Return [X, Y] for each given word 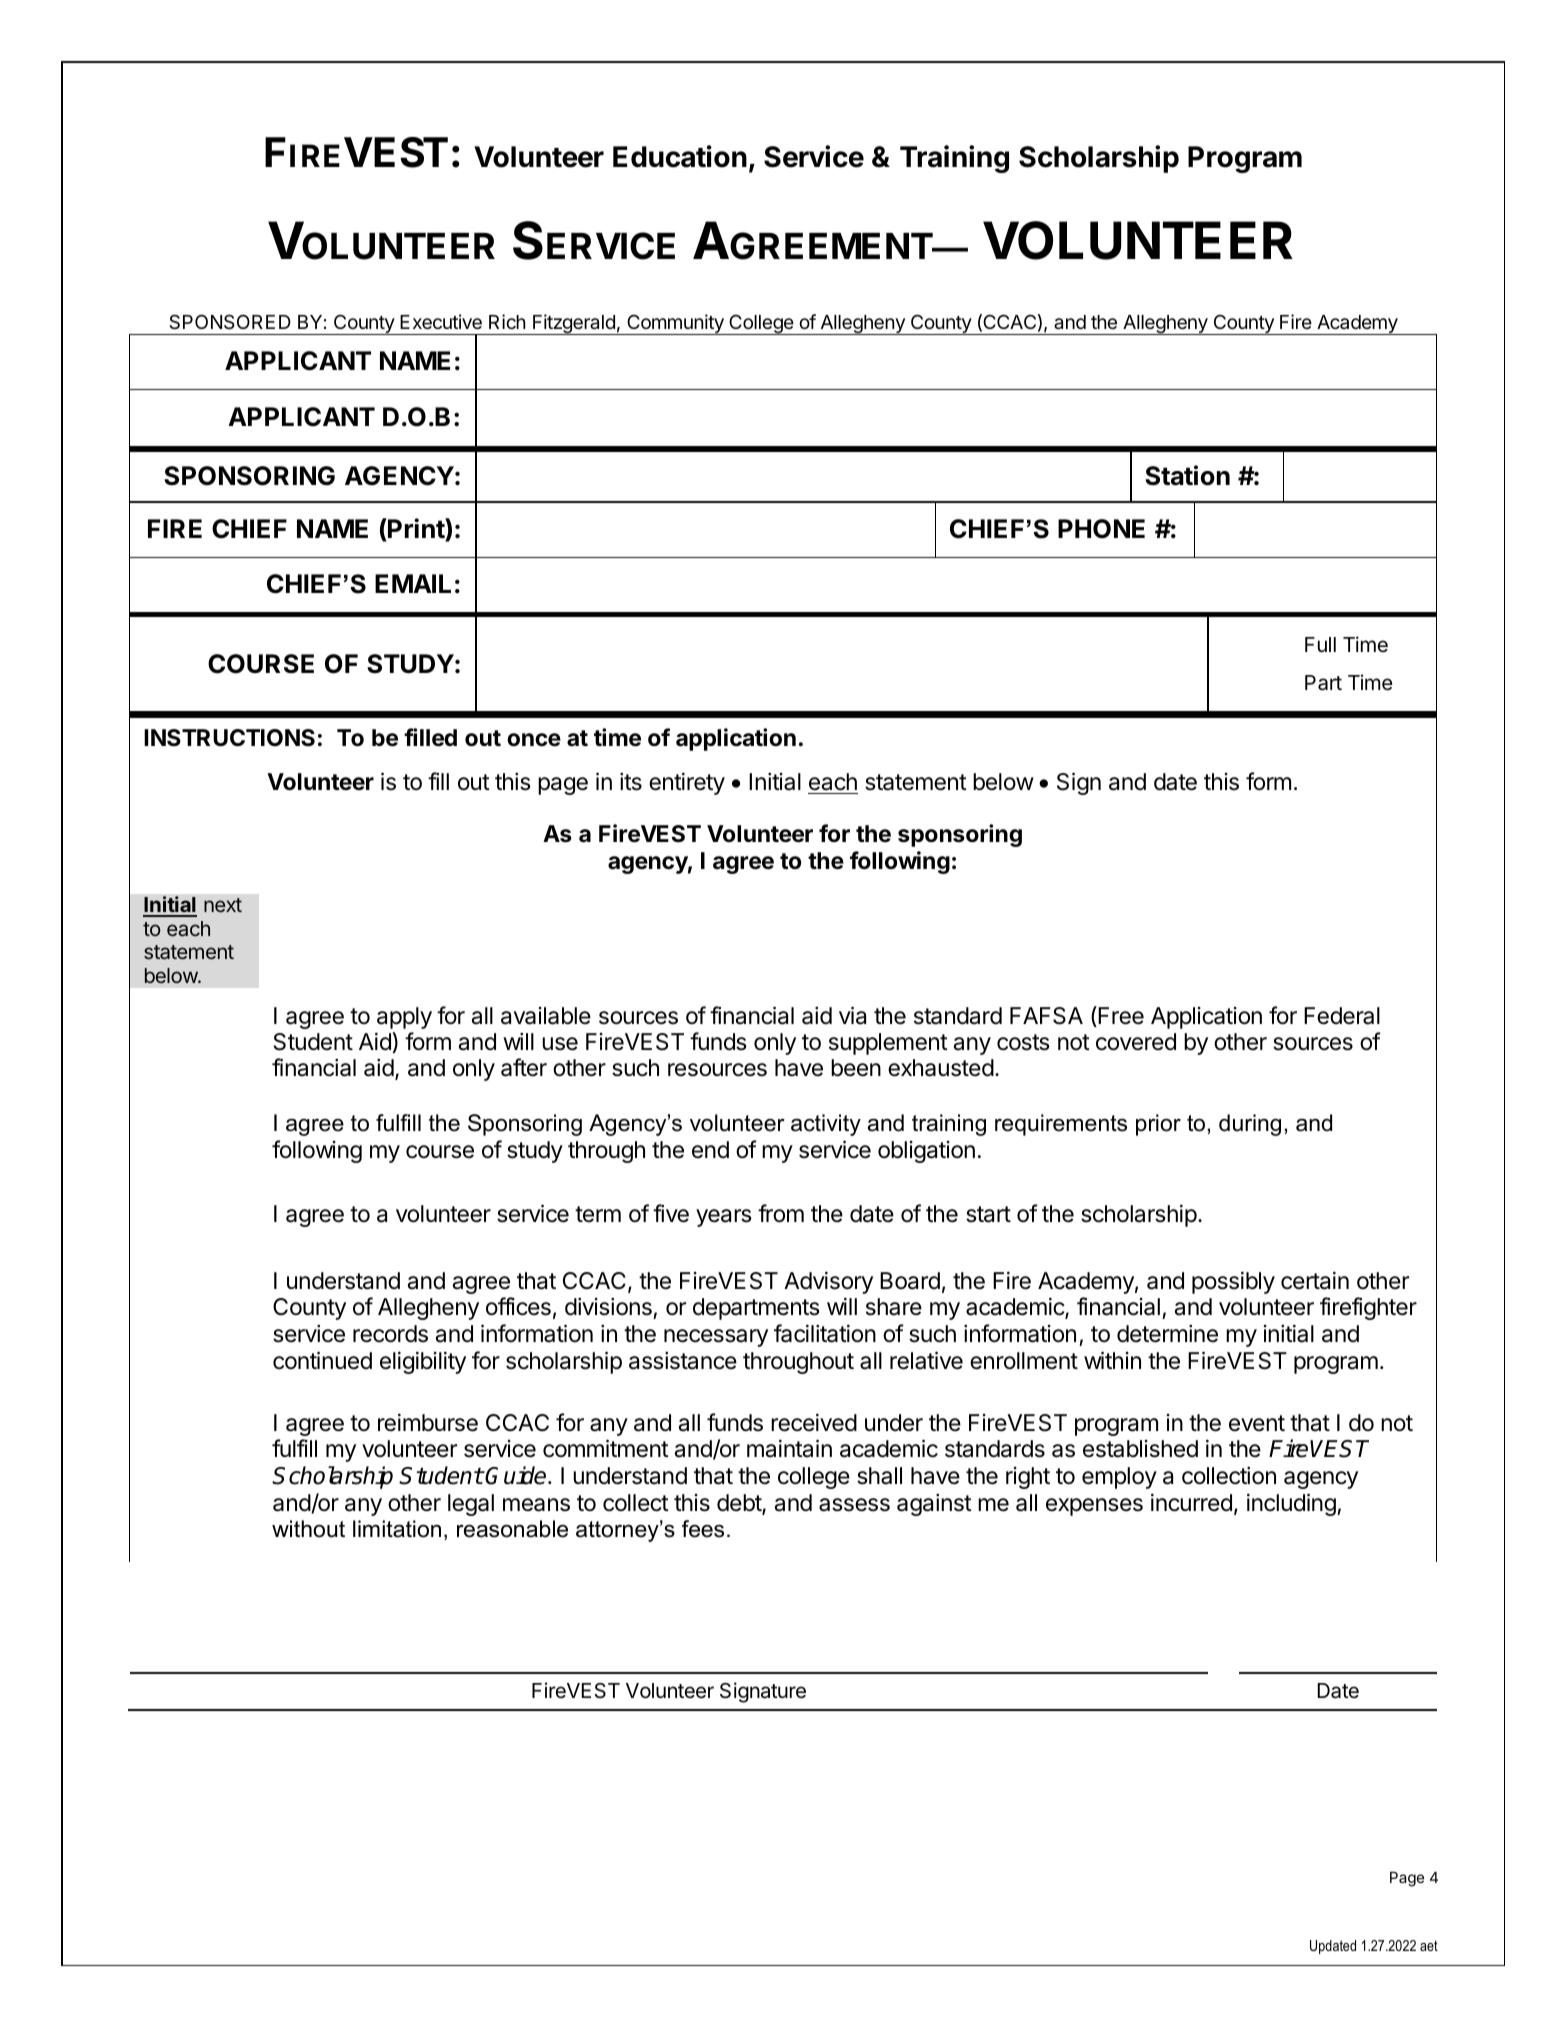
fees [703, 1529]
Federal [1342, 1016]
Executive [441, 321]
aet [1429, 1945]
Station [1187, 475]
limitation [397, 1529]
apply [404, 1018]
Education [680, 156]
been [856, 1068]
